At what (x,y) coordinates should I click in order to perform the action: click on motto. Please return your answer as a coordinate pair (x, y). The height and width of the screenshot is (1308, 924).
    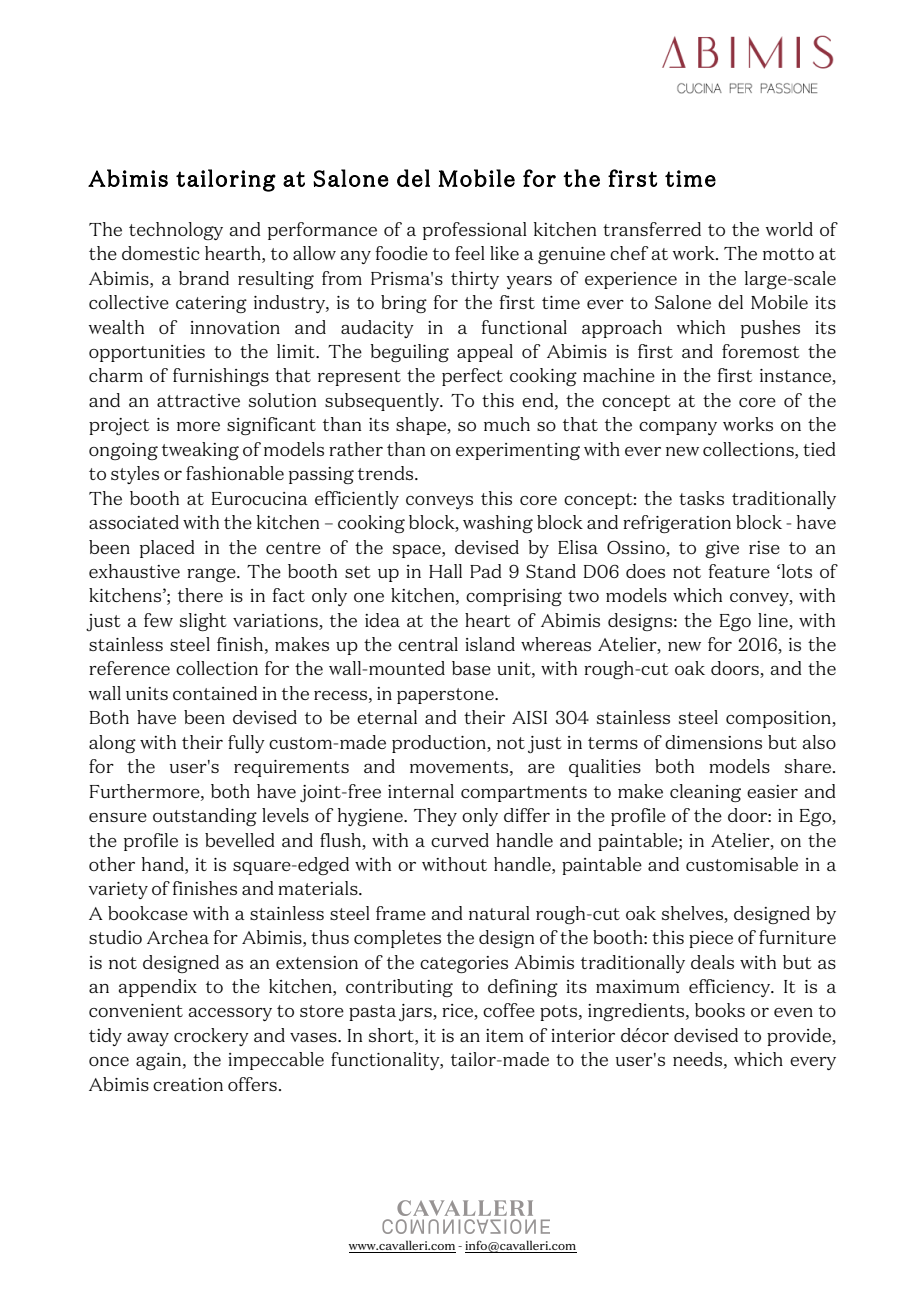
    Looking at the image, I should click on (788, 254).
